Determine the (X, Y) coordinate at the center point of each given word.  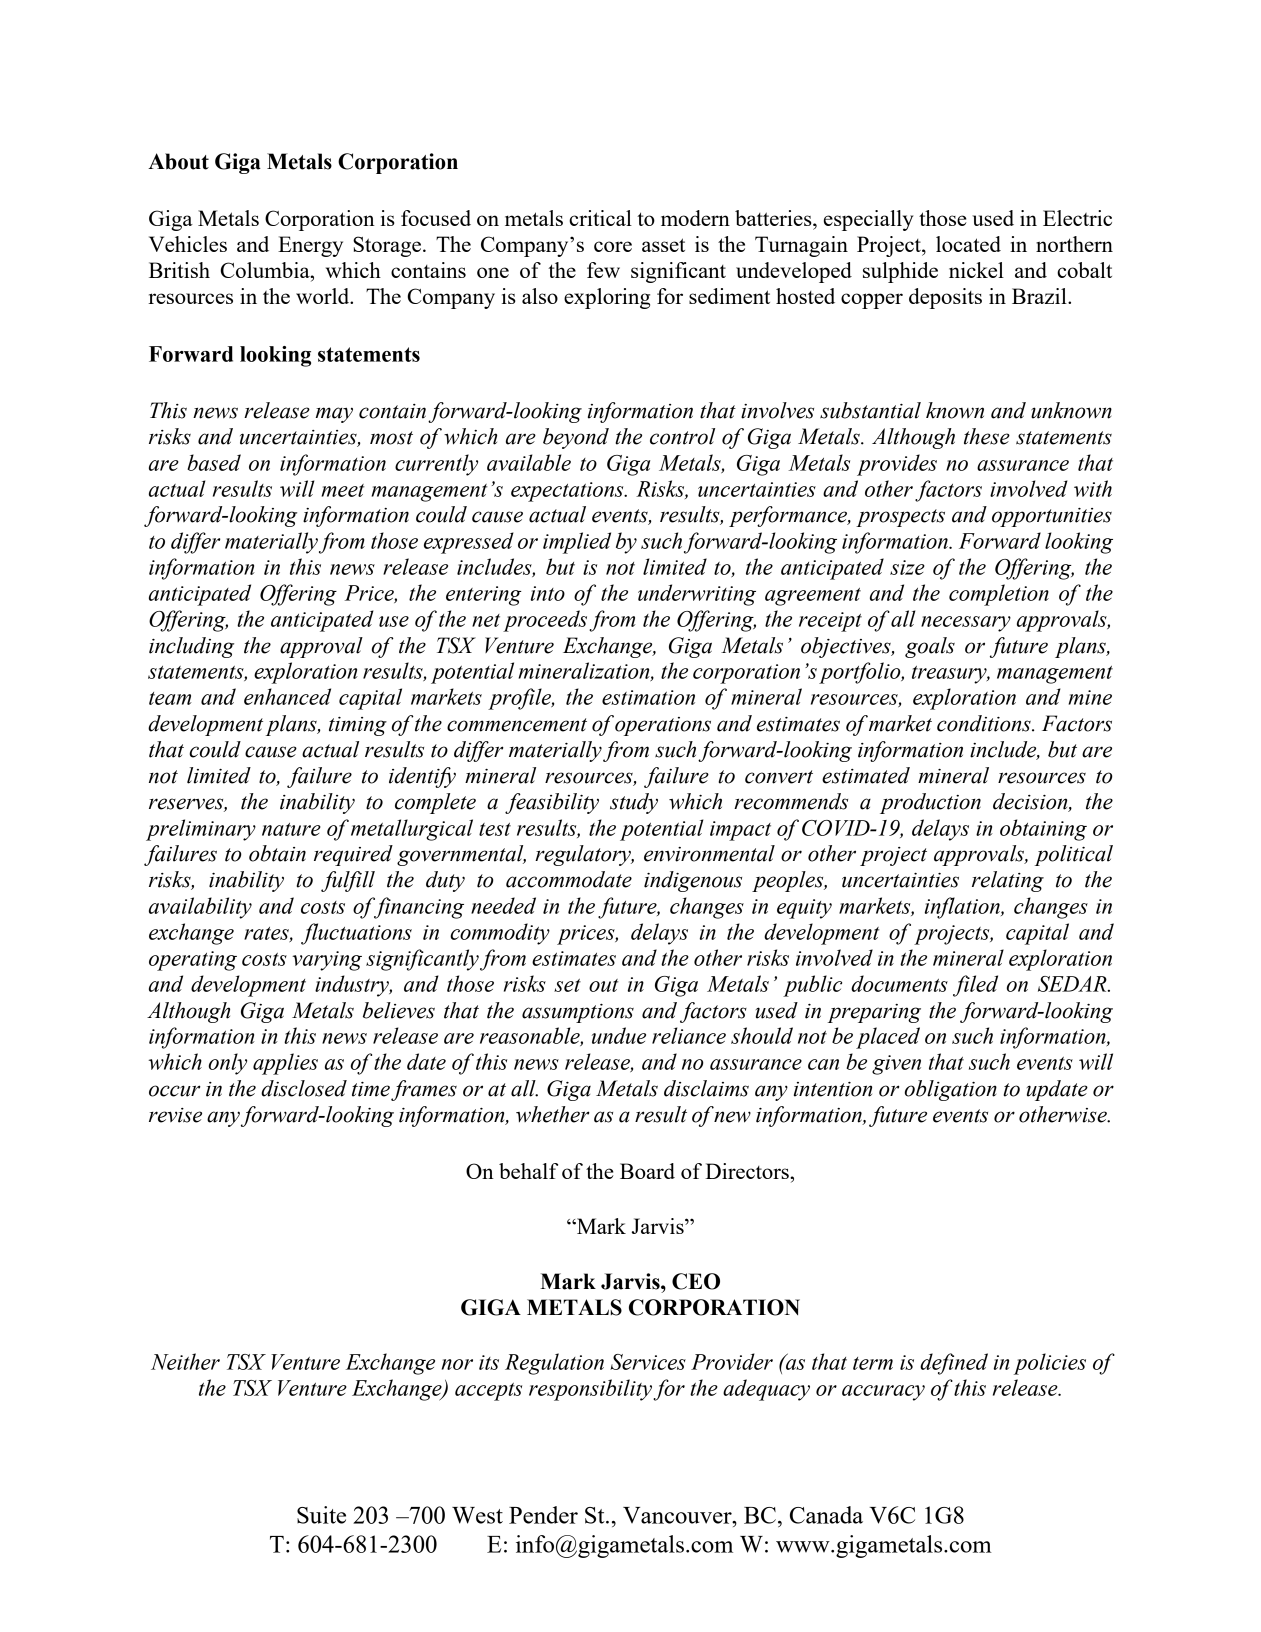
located (968, 244)
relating (1008, 881)
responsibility (590, 1390)
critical (600, 218)
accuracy (883, 1393)
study (634, 803)
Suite (321, 1515)
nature (291, 829)
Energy (310, 246)
